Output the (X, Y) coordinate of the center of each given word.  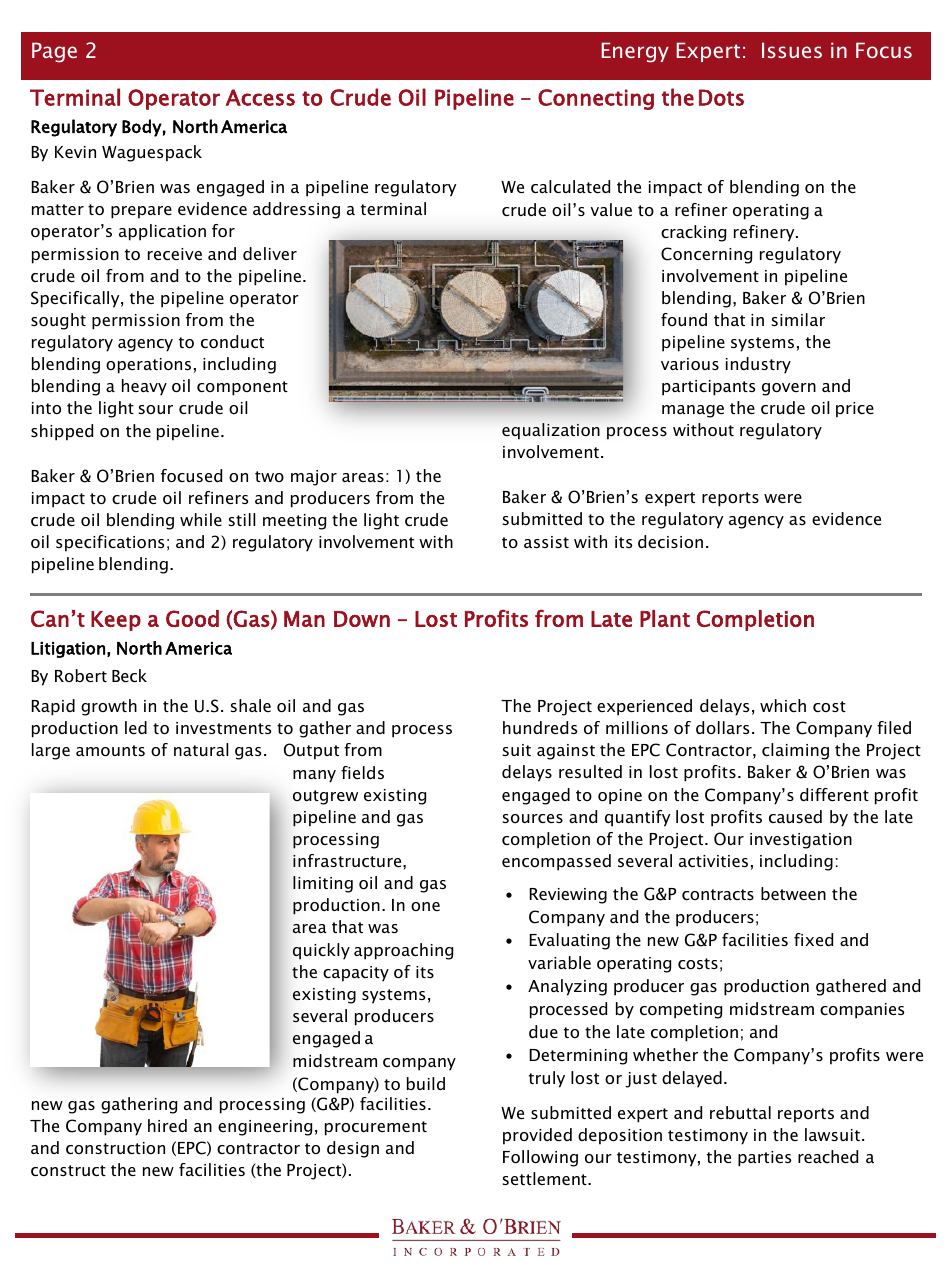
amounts (110, 750)
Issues (792, 50)
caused (795, 816)
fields (362, 772)
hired (167, 1125)
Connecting (596, 99)
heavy (144, 387)
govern (789, 389)
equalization (551, 431)
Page (54, 52)
